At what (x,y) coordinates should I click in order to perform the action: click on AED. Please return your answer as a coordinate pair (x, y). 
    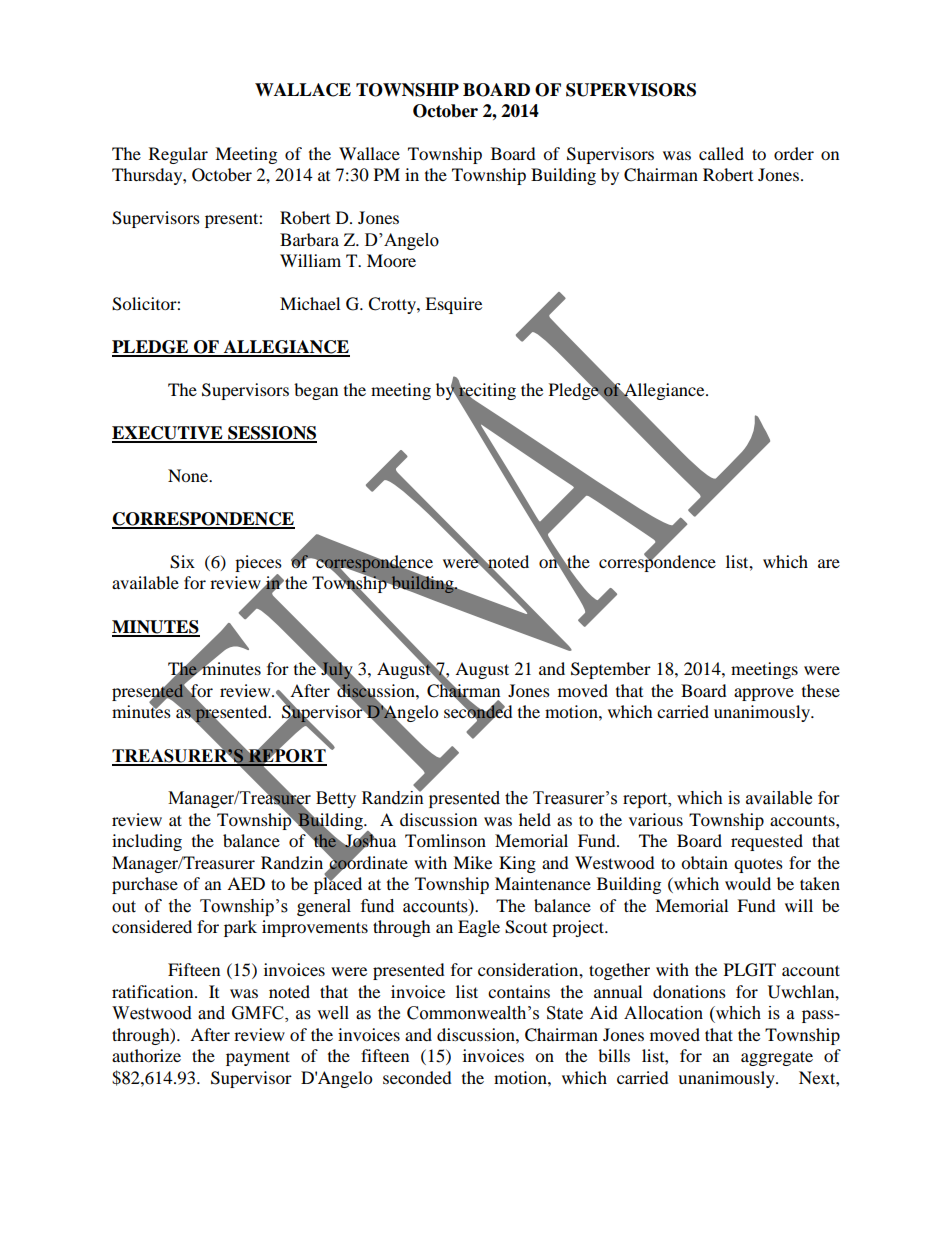
    Looking at the image, I should click on (246, 883).
